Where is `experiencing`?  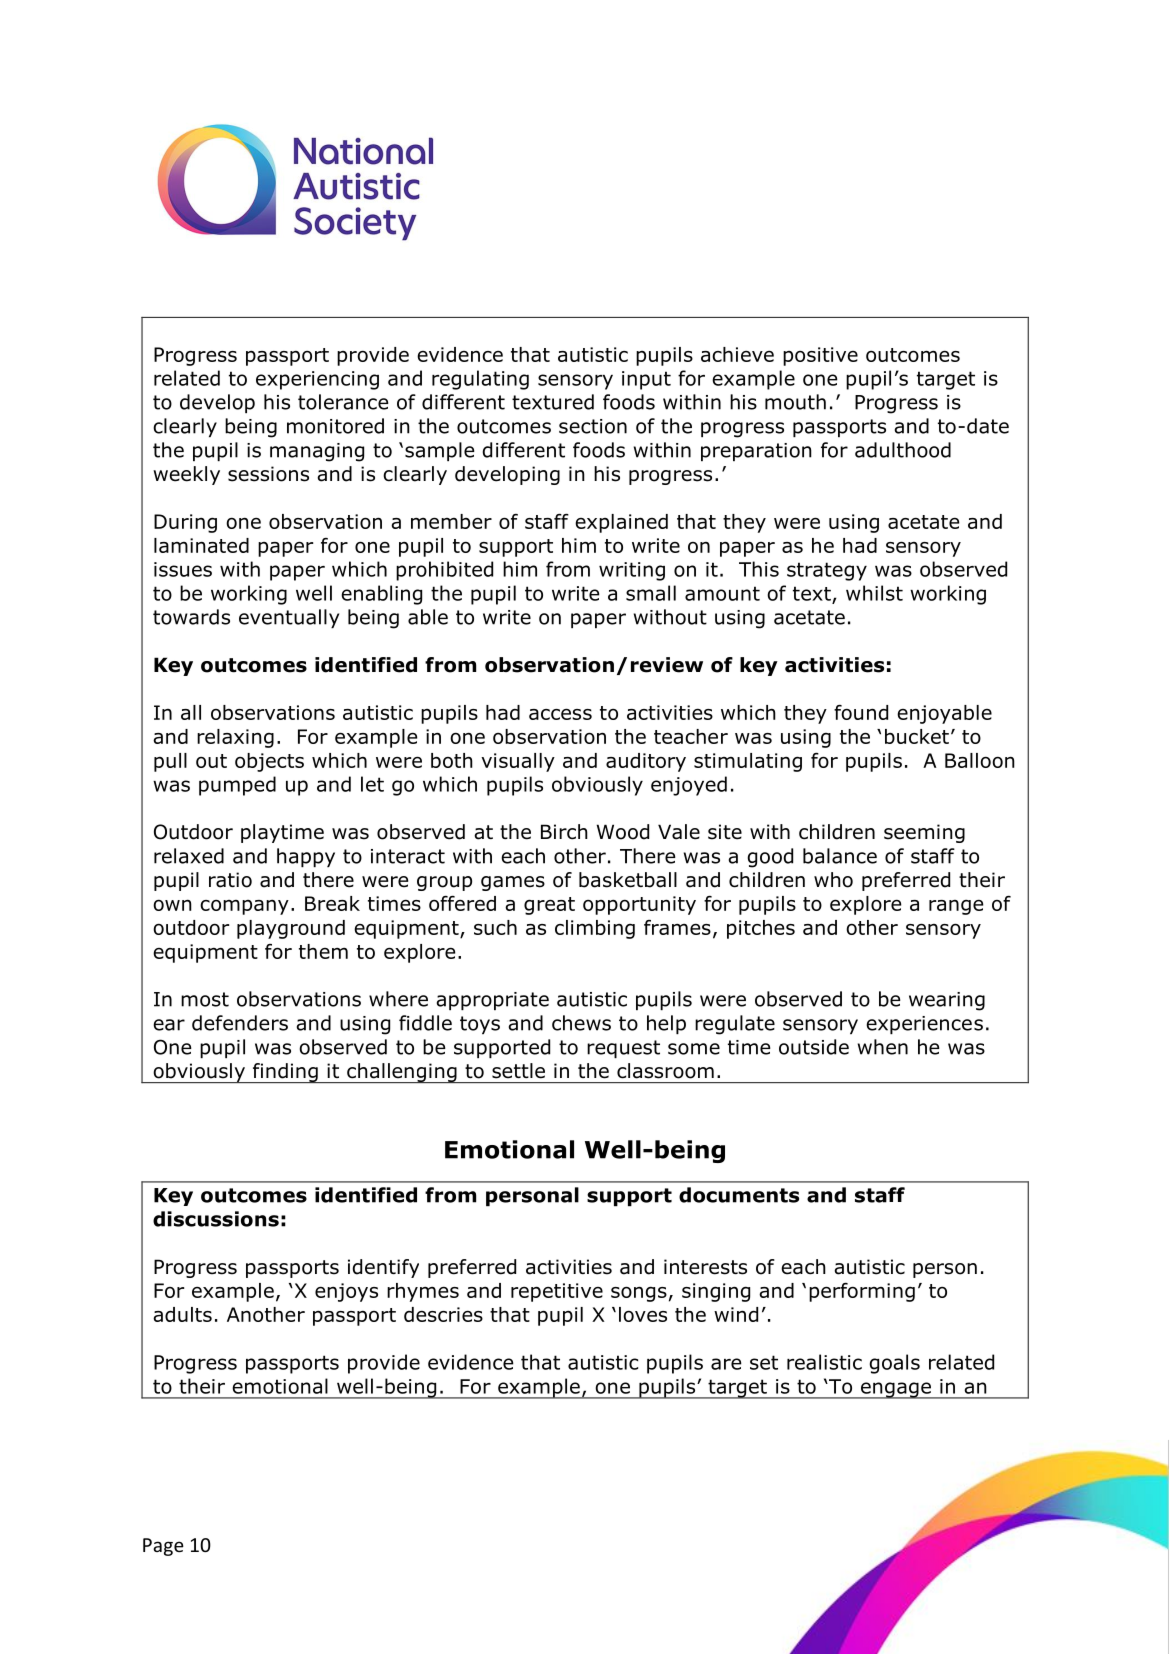 experiencing is located at coordinates (317, 380).
